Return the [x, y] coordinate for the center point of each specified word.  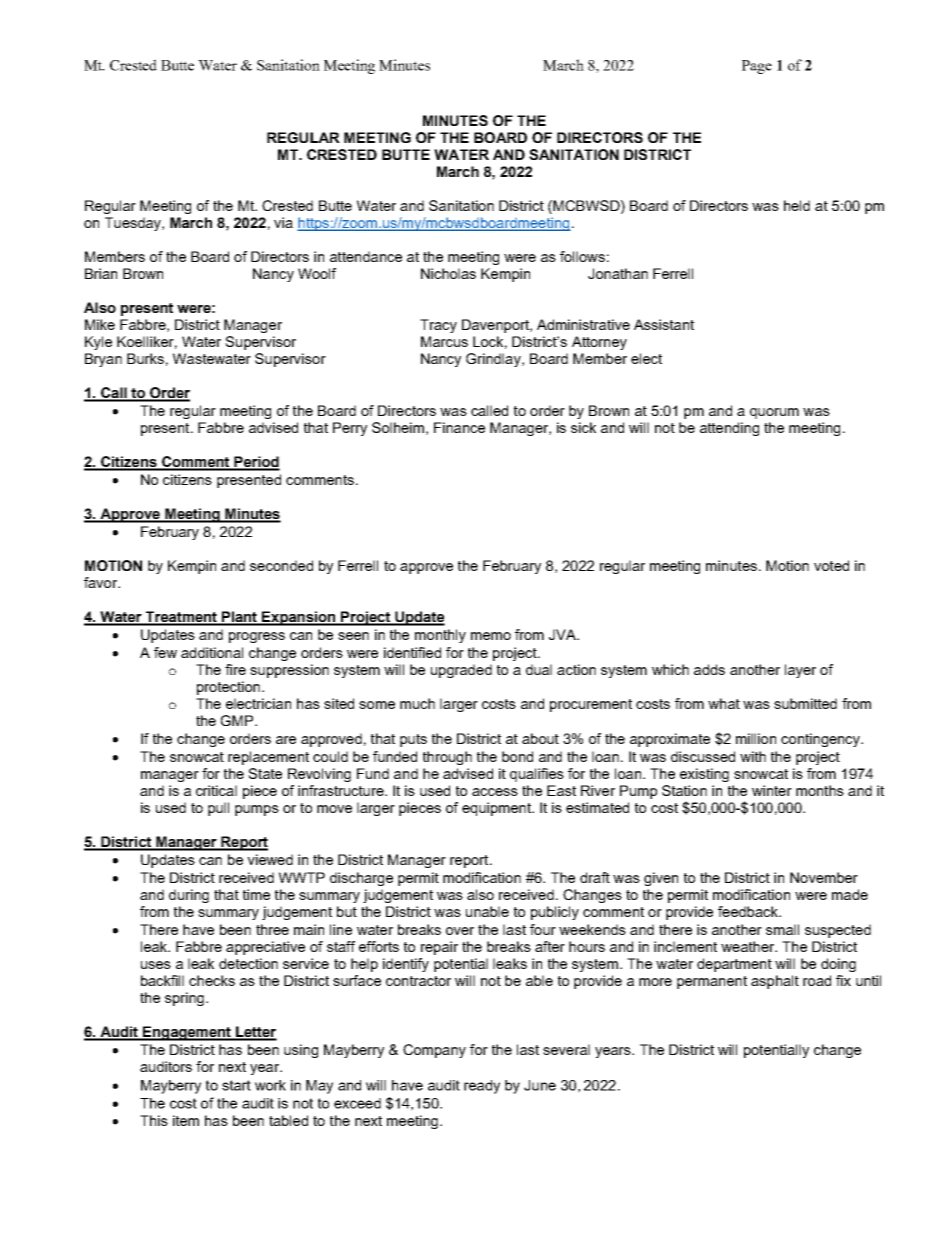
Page [757, 67]
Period [256, 463]
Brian [101, 273]
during [189, 896]
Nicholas [448, 273]
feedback [749, 911]
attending [729, 429]
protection [228, 688]
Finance [459, 427]
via [283, 222]
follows [582, 256]
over [460, 931]
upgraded [461, 671]
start [236, 1085]
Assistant [664, 324]
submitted [805, 703]
